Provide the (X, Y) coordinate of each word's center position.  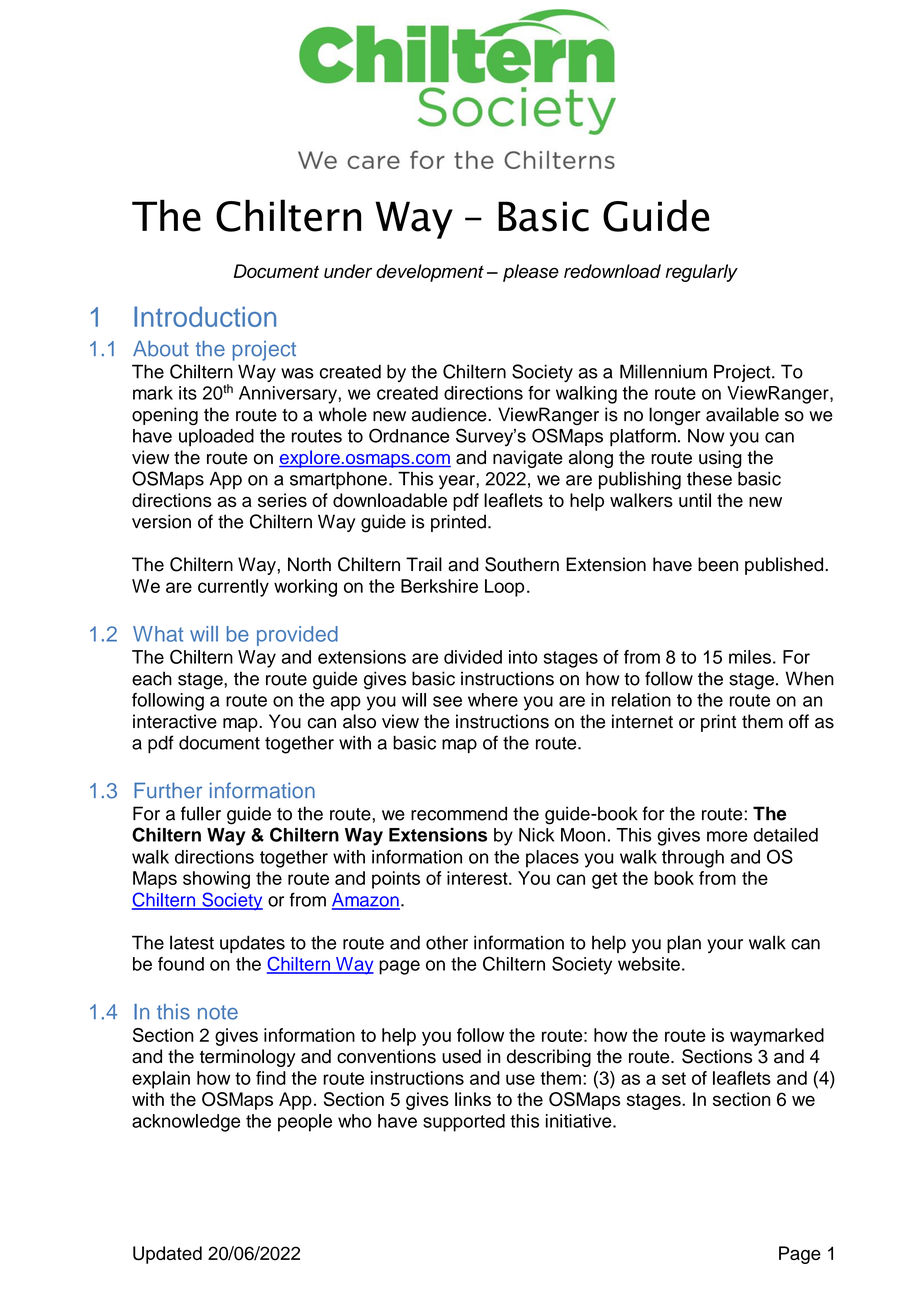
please (531, 273)
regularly (702, 273)
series (282, 500)
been (718, 564)
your (725, 946)
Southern (522, 564)
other (447, 942)
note (218, 1012)
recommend (459, 813)
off (799, 721)
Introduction (205, 316)
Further (168, 790)
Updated (167, 1255)
